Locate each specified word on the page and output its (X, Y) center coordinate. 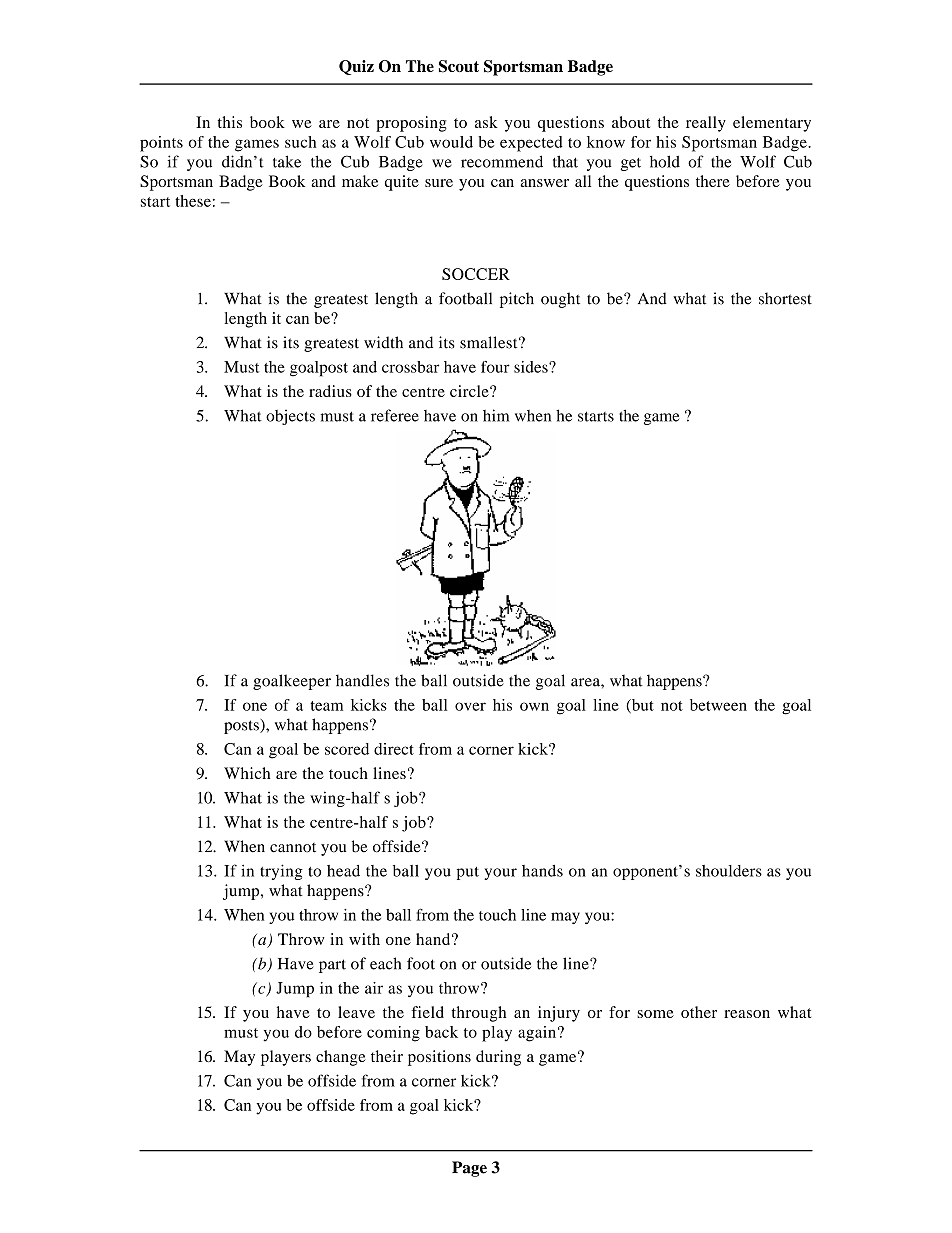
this (229, 122)
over (470, 706)
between (718, 705)
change (341, 1058)
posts (242, 727)
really (706, 124)
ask (486, 122)
